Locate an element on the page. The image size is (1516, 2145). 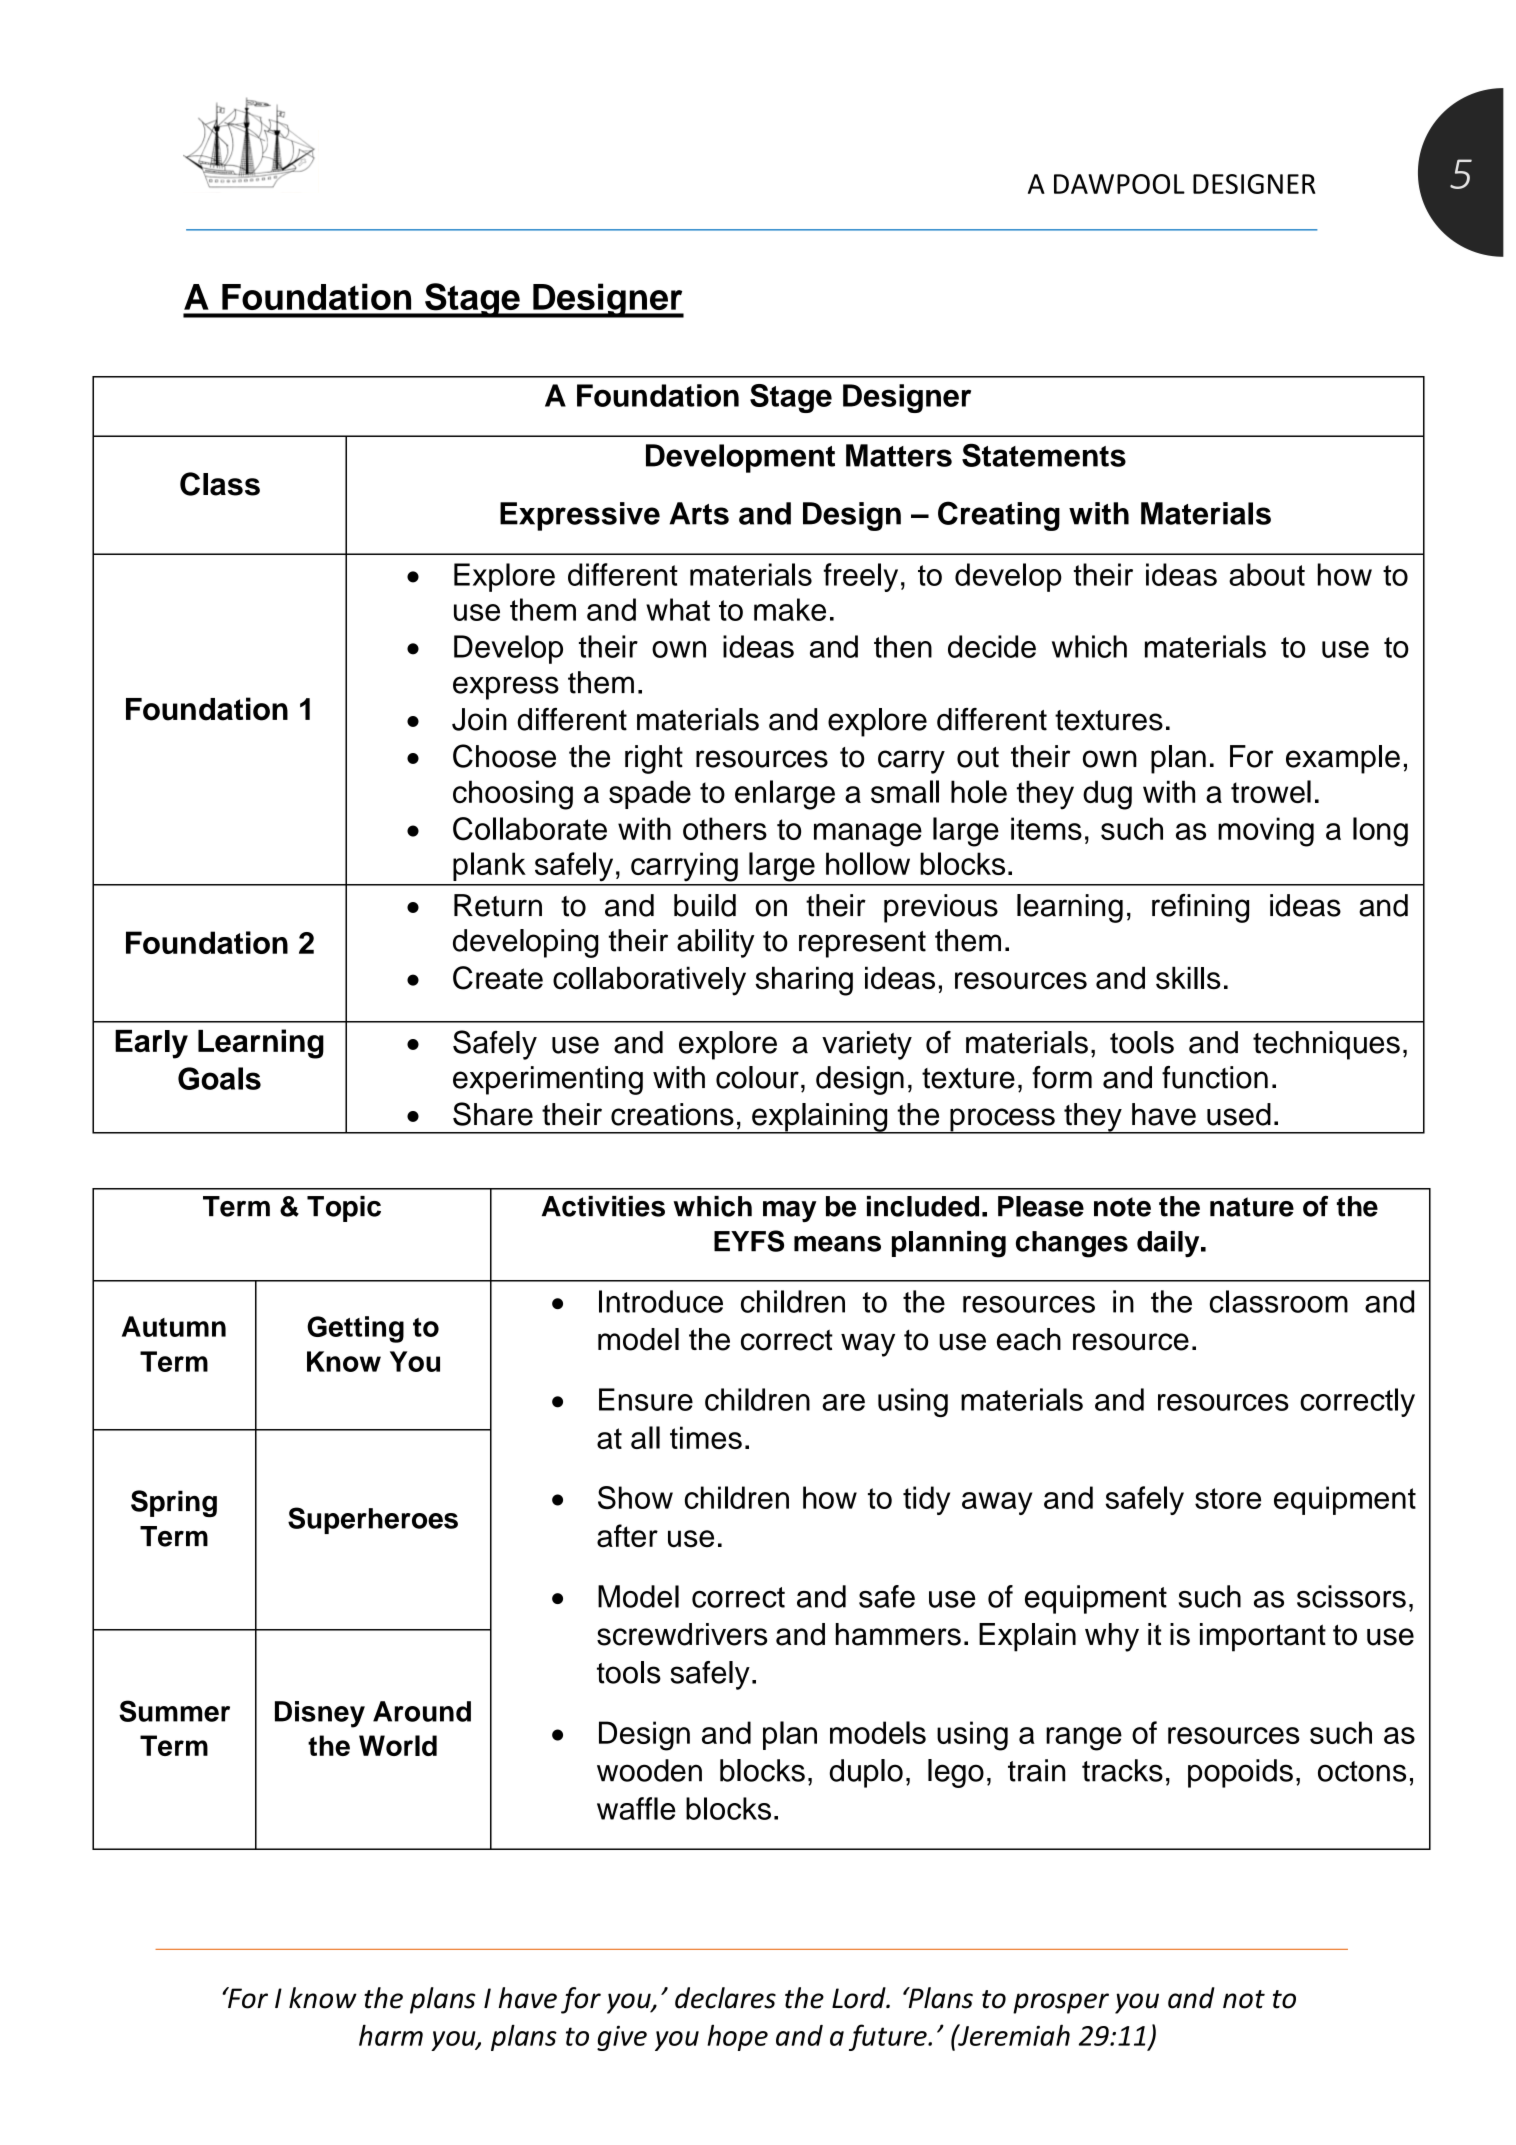
Join is located at coordinates (479, 719).
